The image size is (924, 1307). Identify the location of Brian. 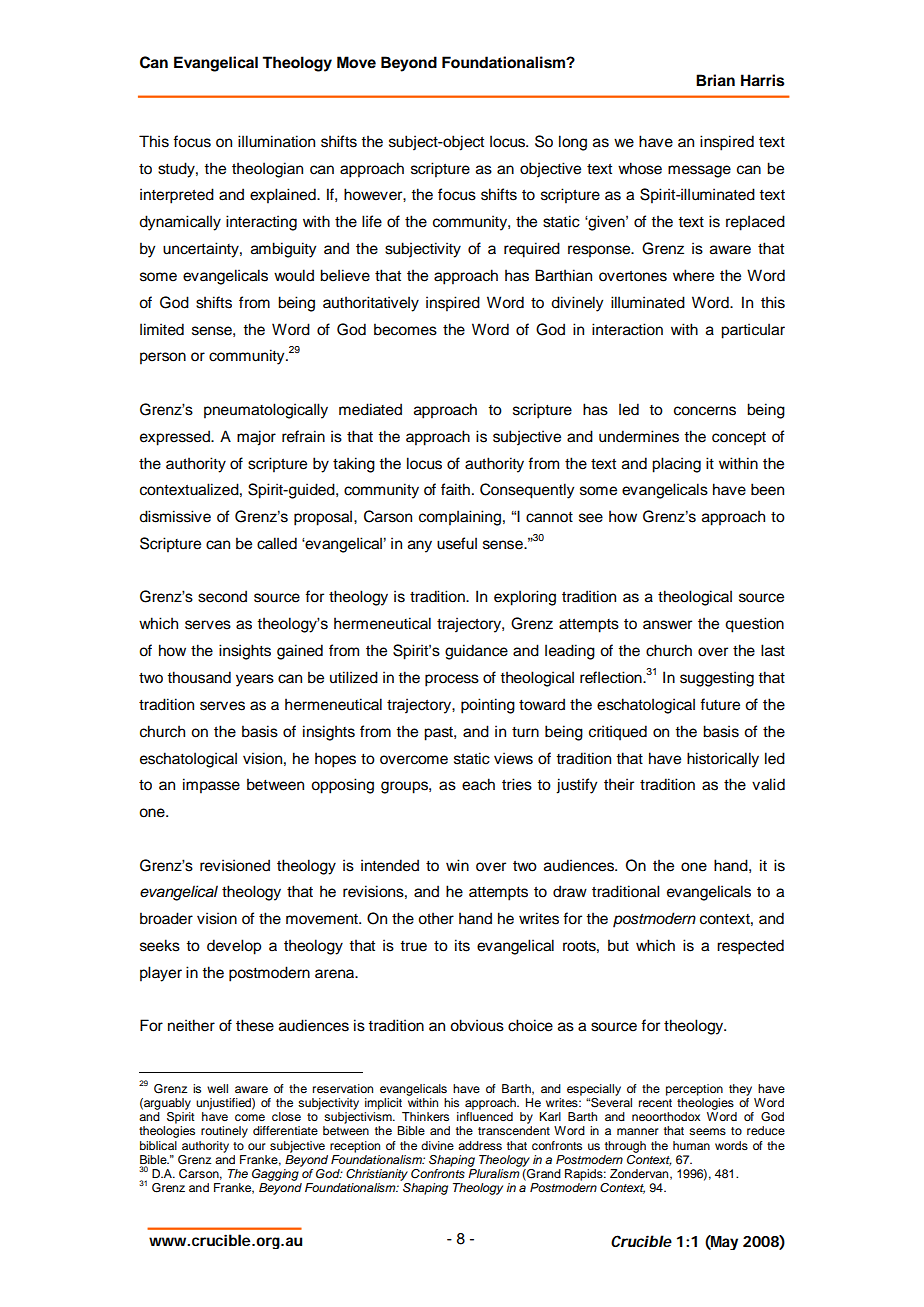
(715, 80).
